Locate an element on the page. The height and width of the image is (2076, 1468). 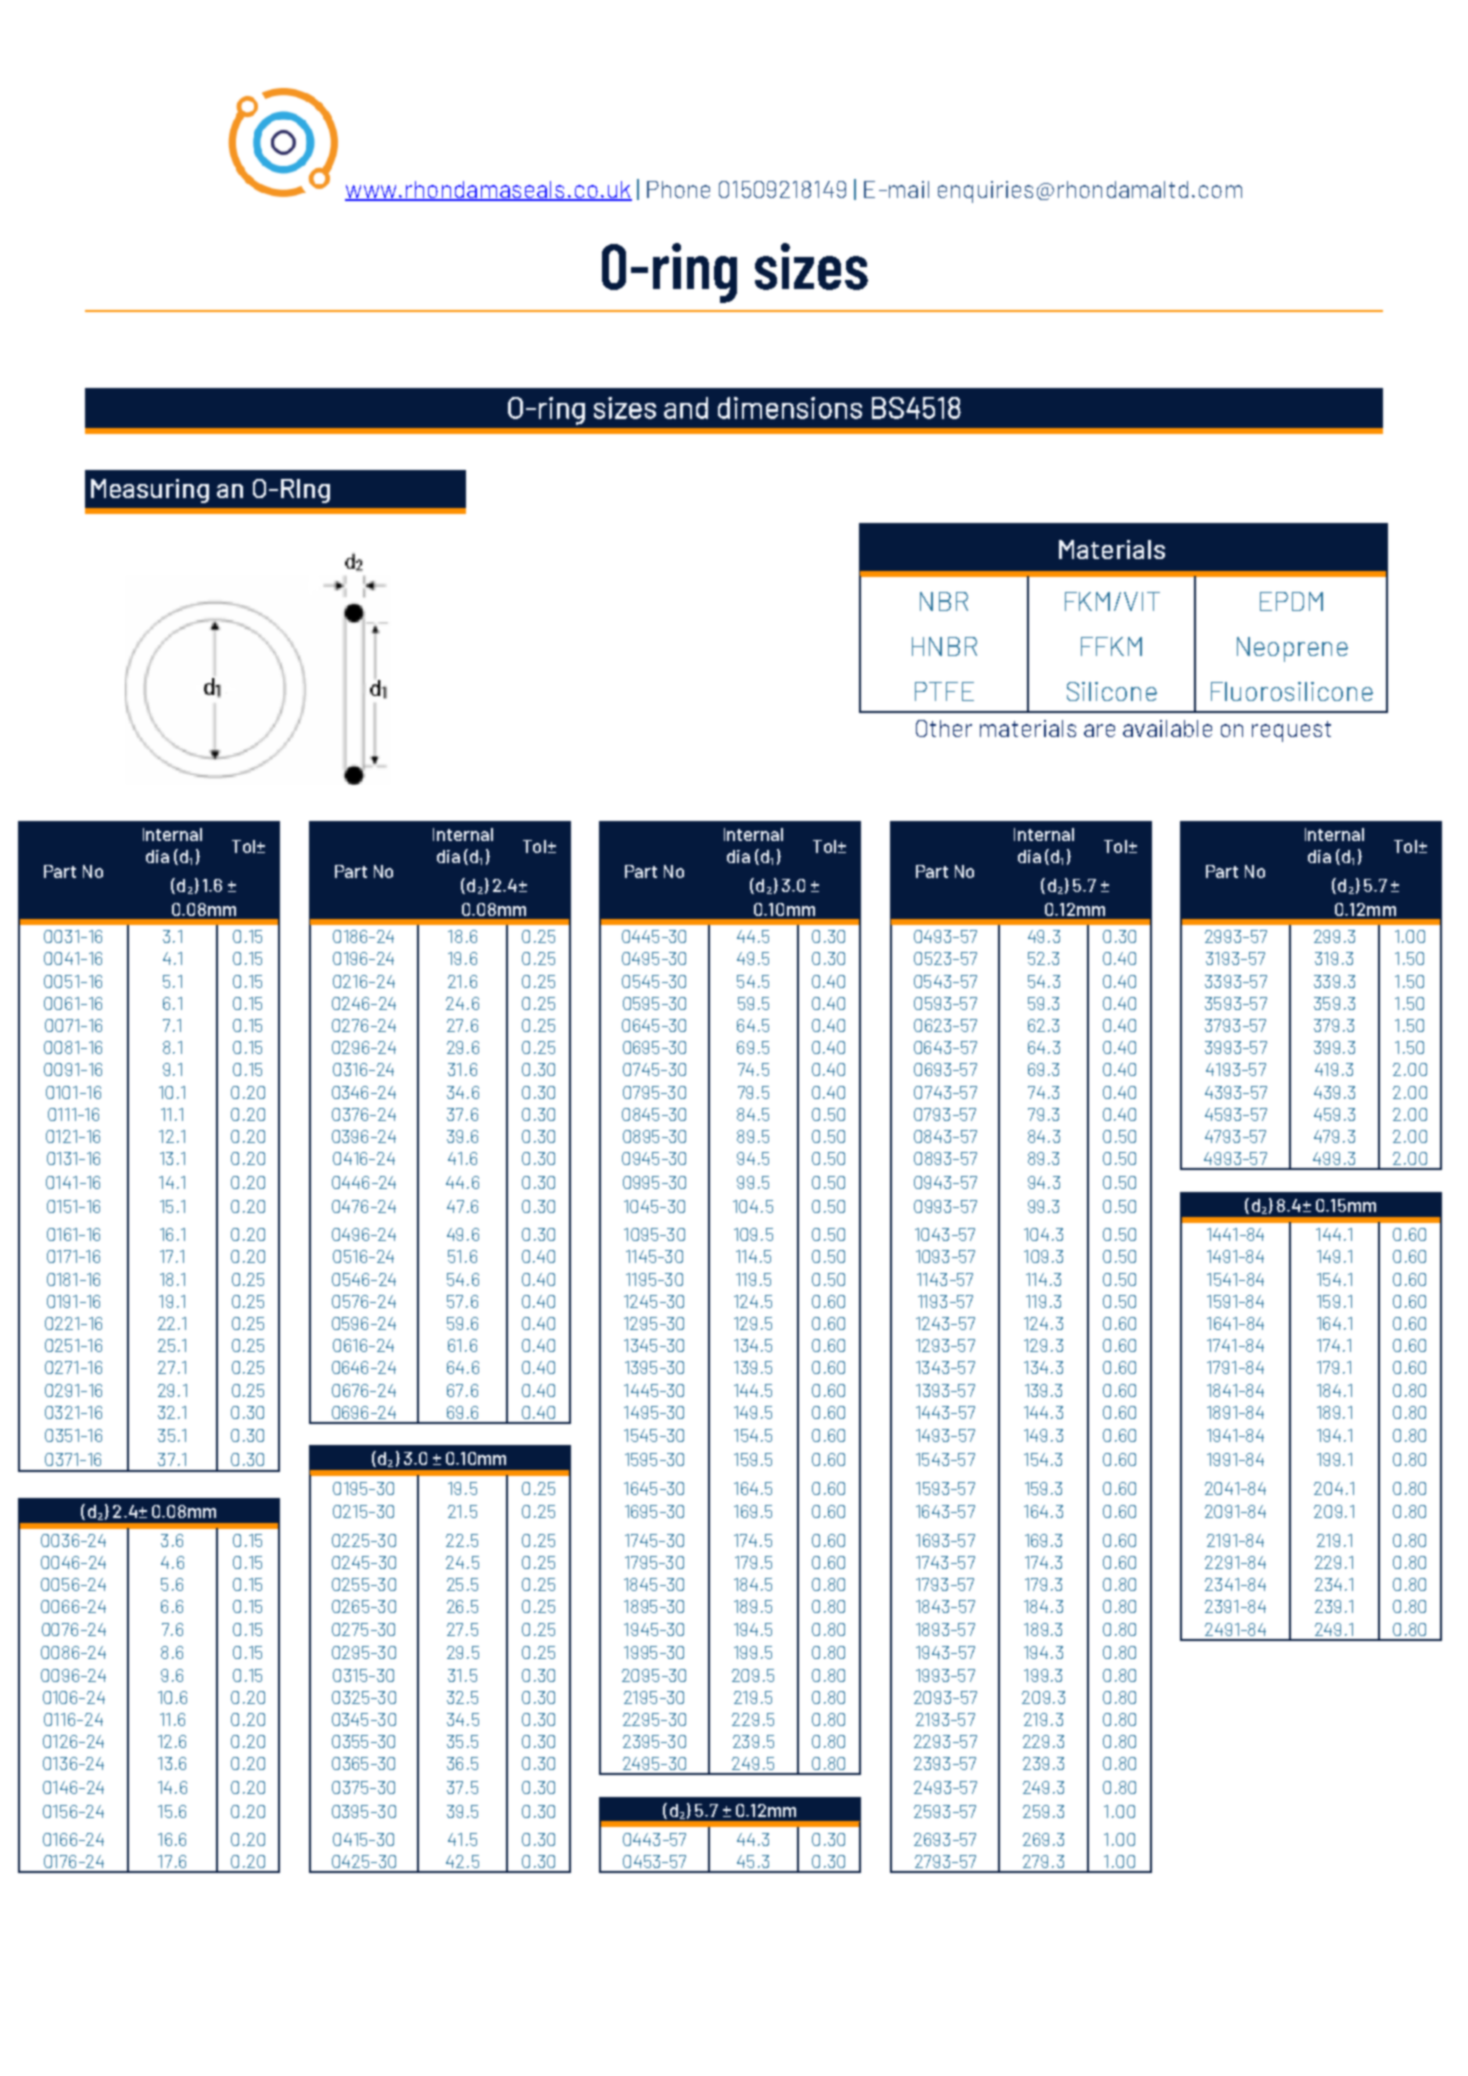
are is located at coordinates (1099, 730).
